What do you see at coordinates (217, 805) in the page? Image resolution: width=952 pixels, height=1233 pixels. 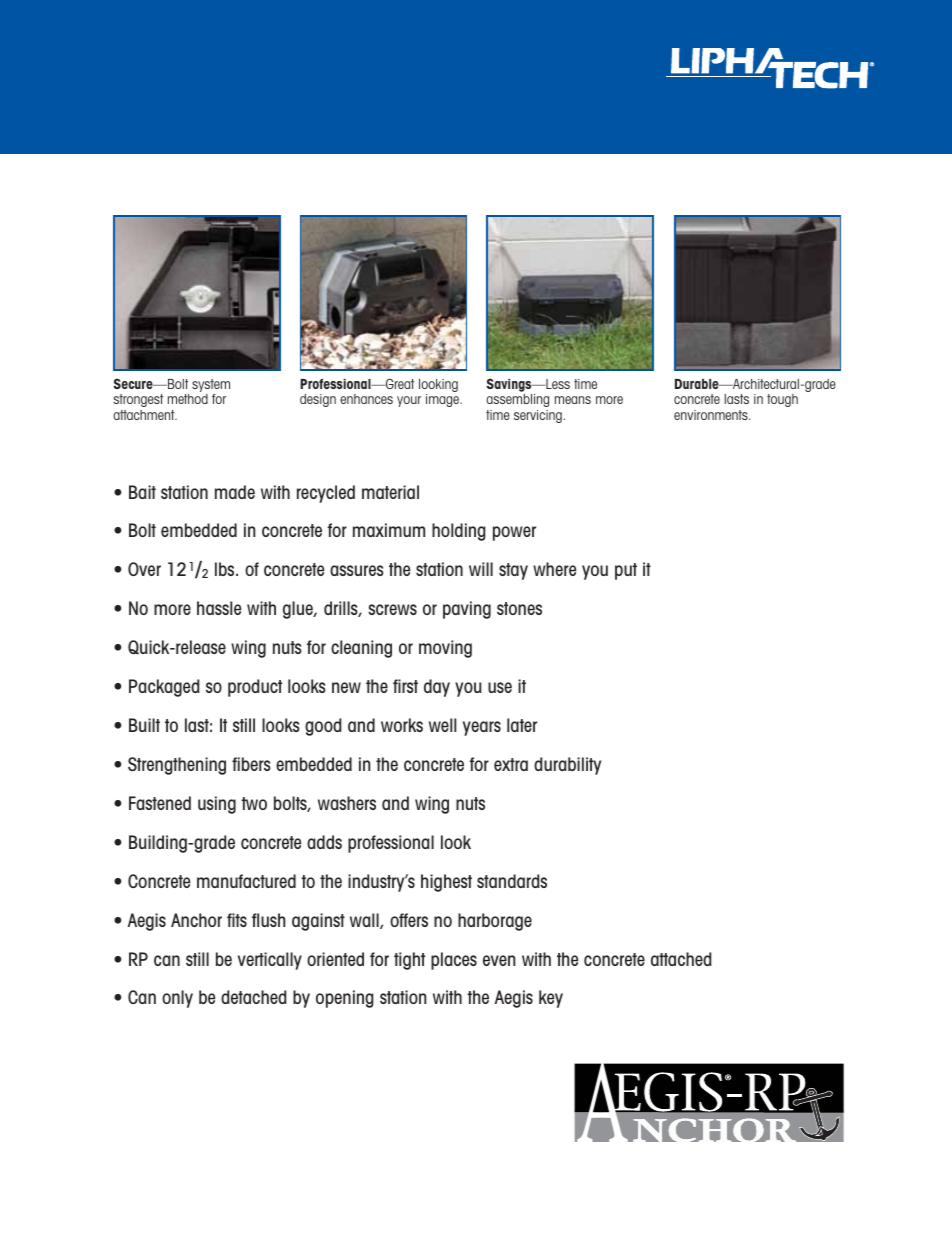 I see `using` at bounding box center [217, 805].
